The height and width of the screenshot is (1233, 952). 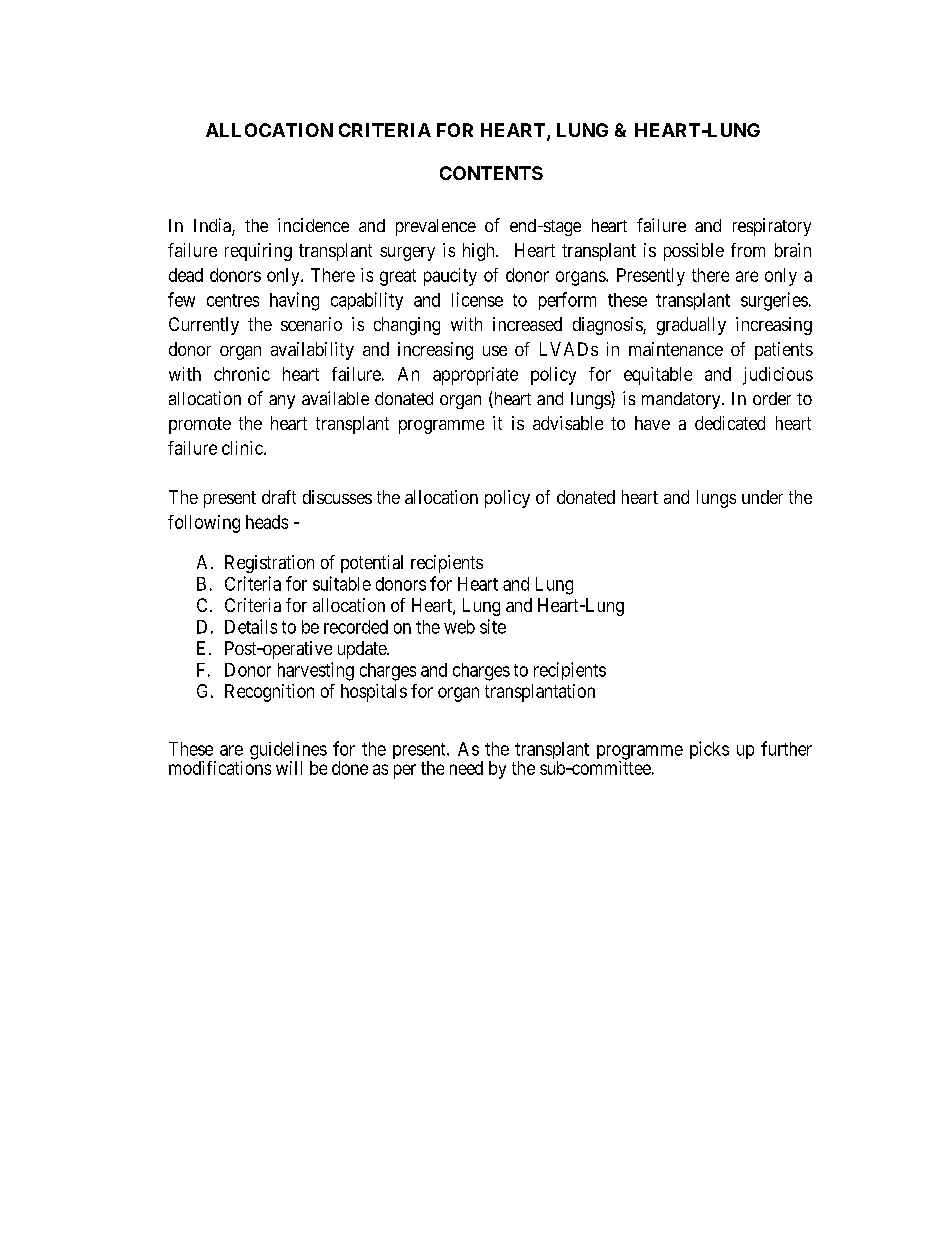 What do you see at coordinates (762, 497) in the screenshot?
I see `under` at bounding box center [762, 497].
